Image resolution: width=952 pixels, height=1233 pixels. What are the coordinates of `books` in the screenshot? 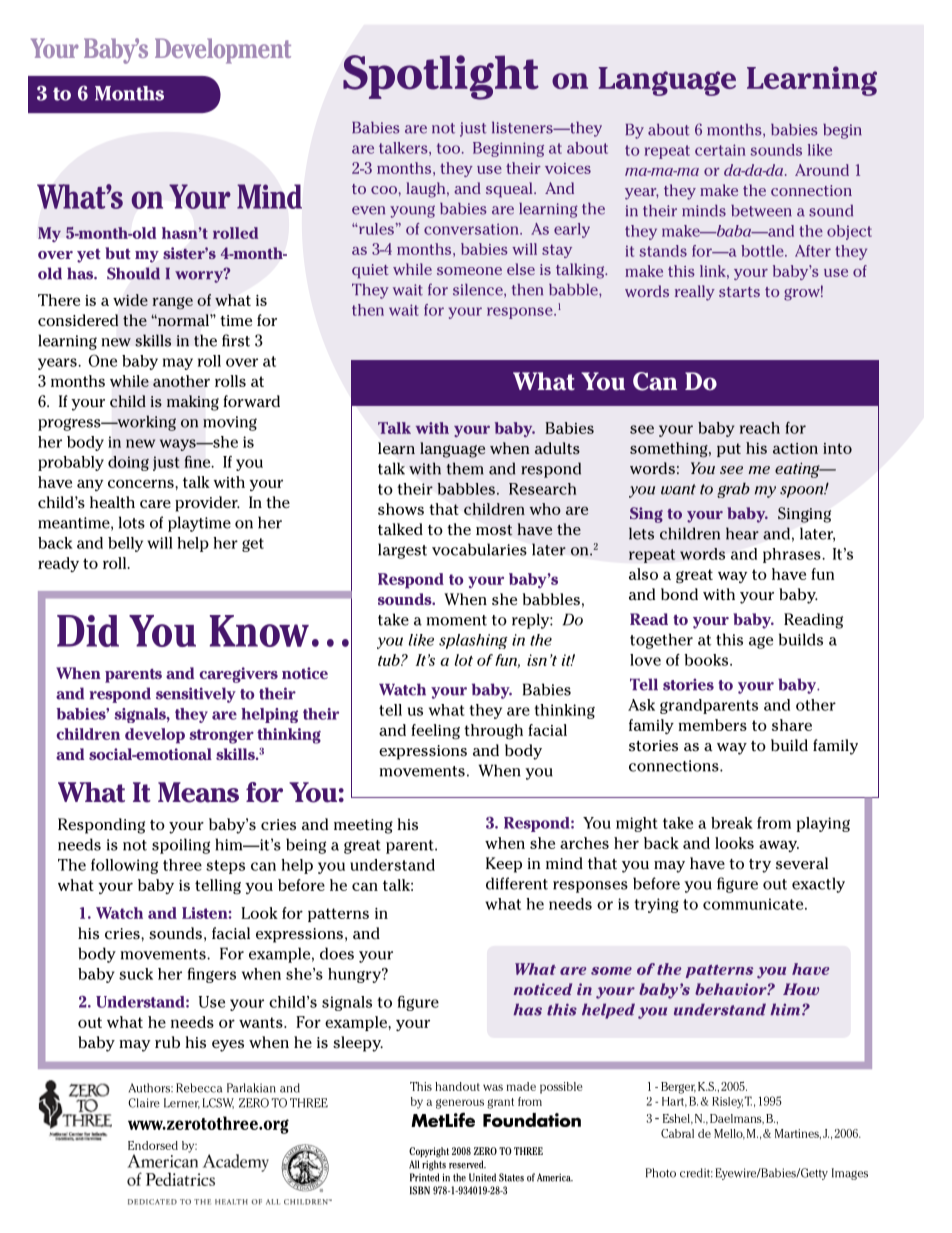 It's located at (708, 660).
